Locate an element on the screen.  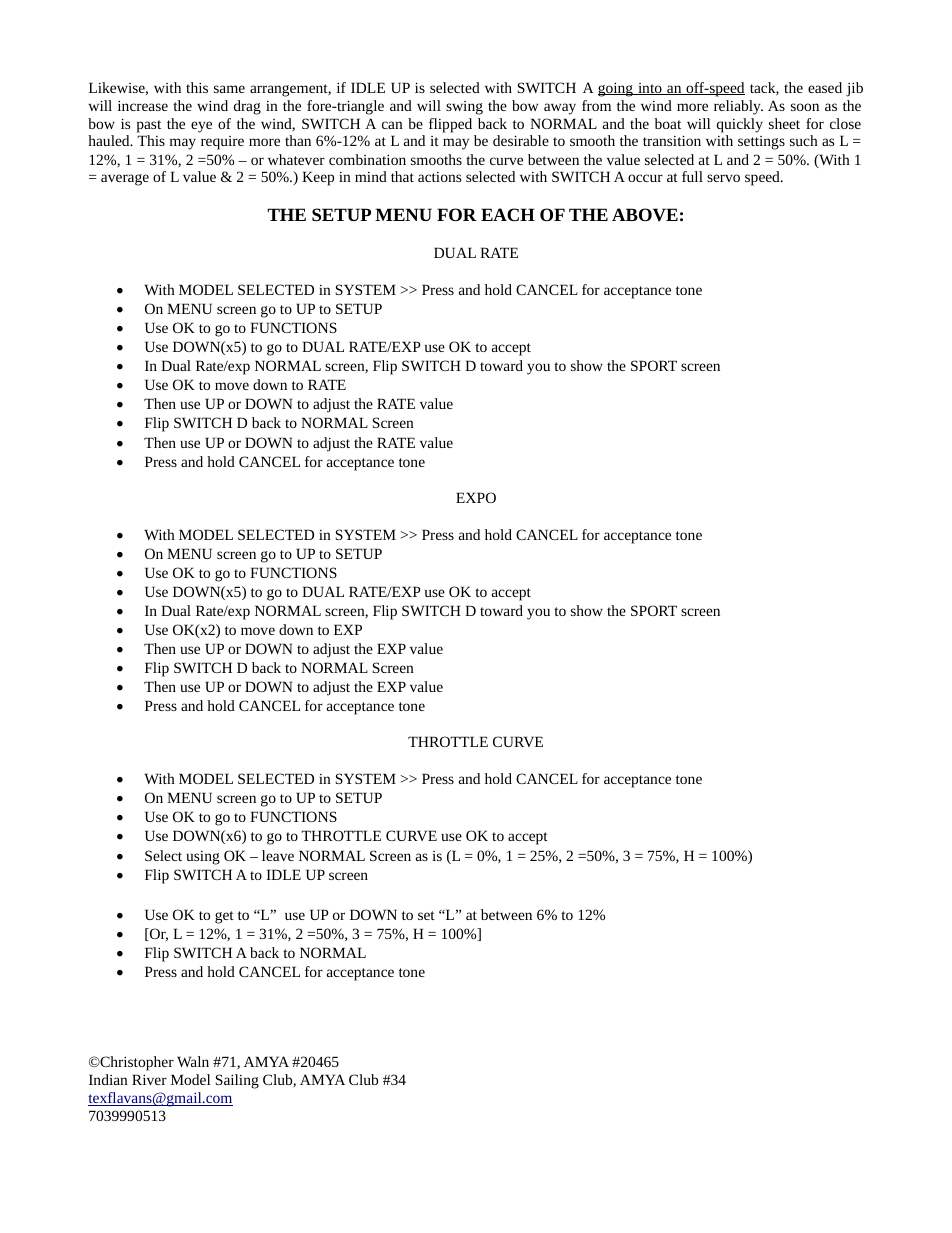
ABOVE is located at coordinates (645, 215).
